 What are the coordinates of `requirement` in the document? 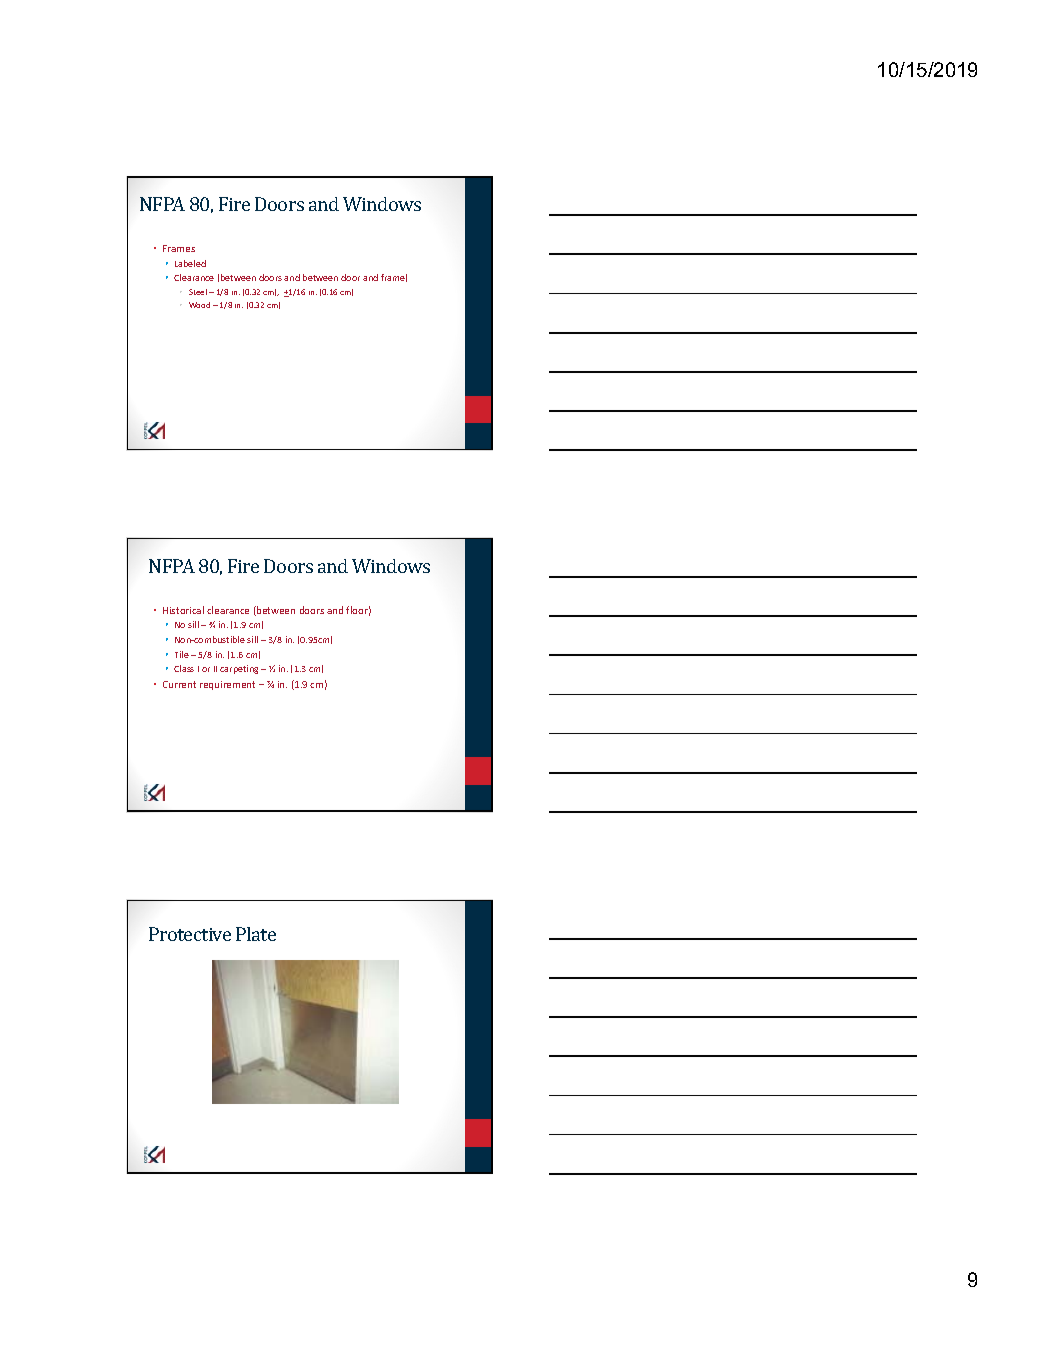 It's located at (227, 685).
